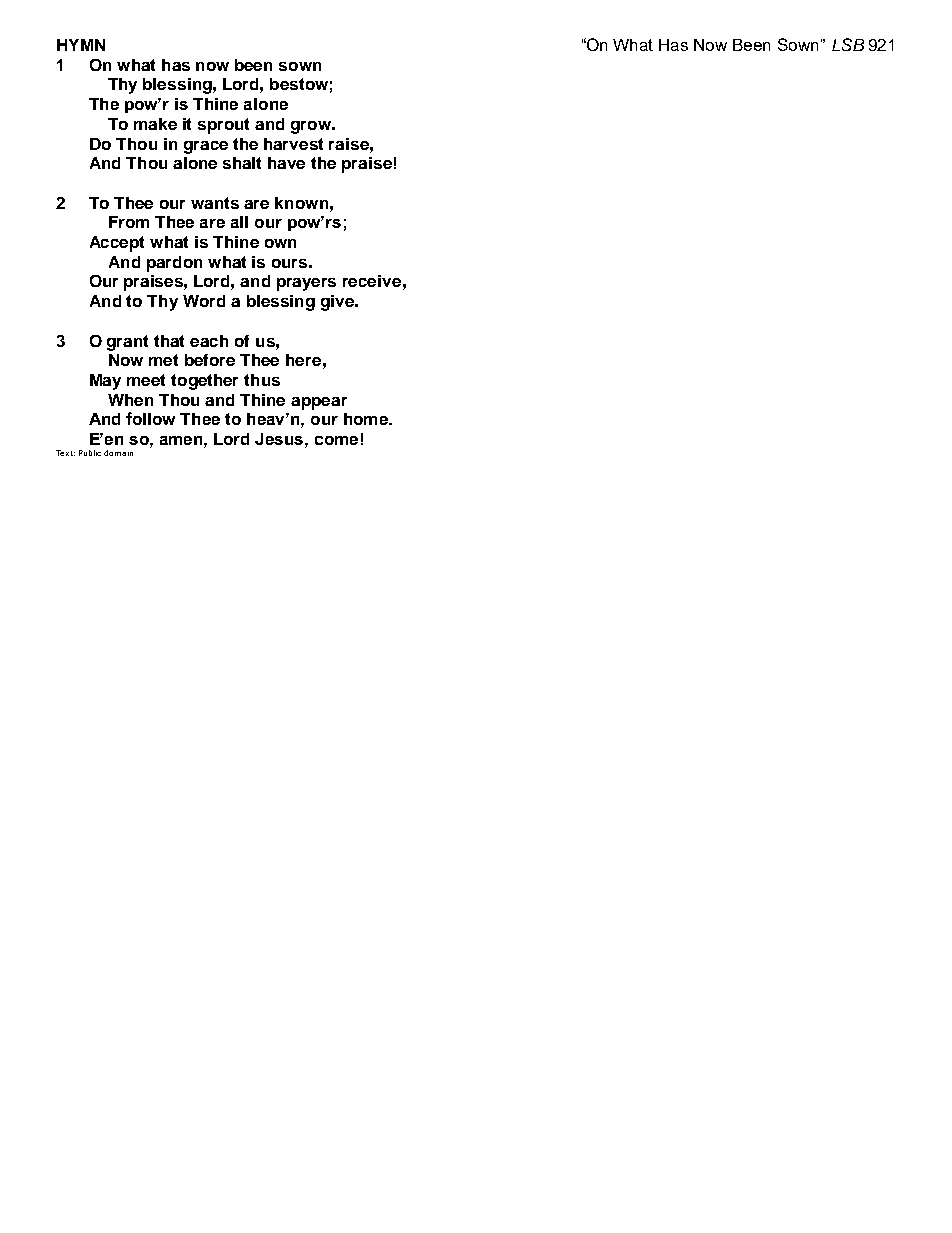 This screenshot has height=1233, width=952. What do you see at coordinates (204, 301) in the screenshot?
I see `Word` at bounding box center [204, 301].
